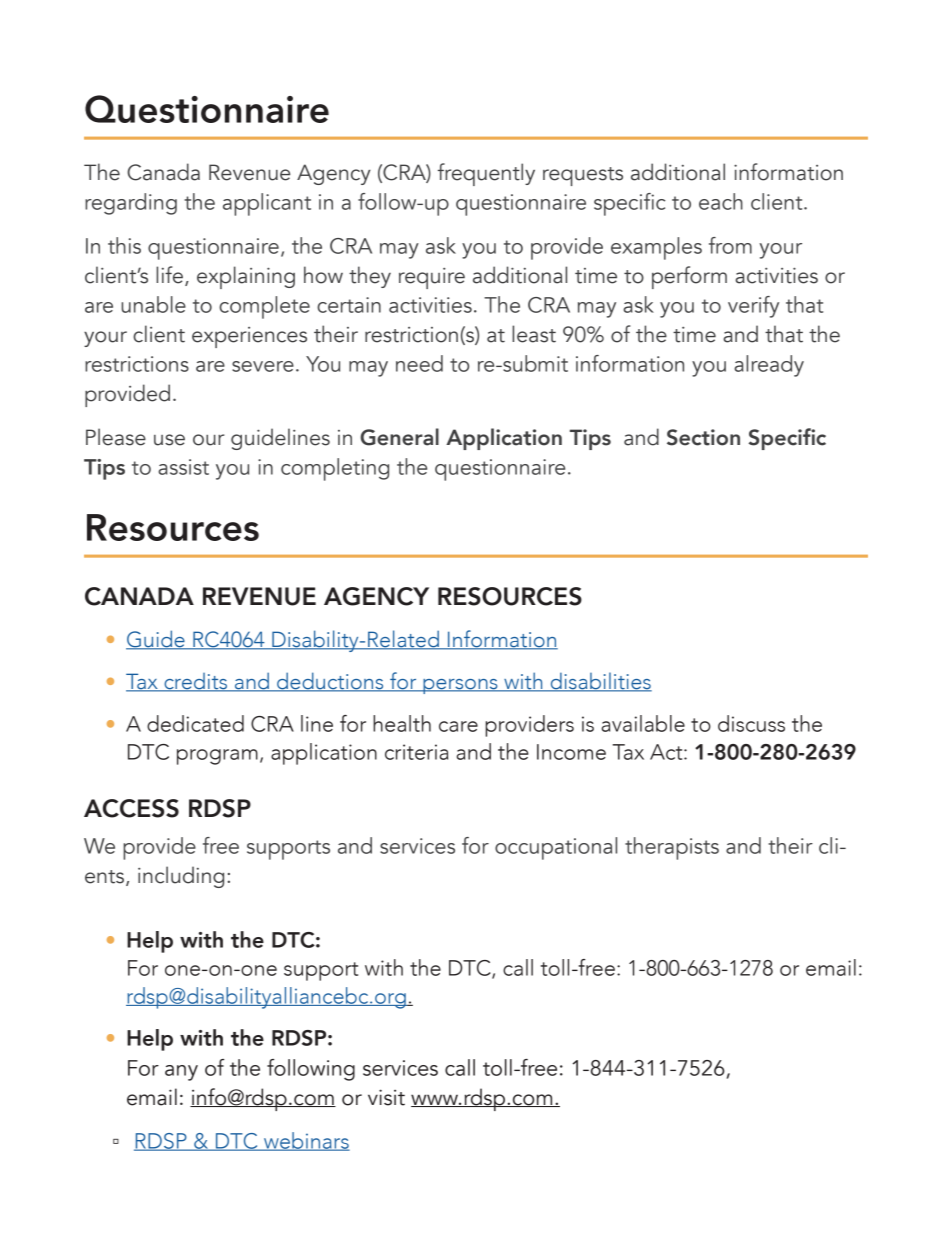  What do you see at coordinates (460, 686) in the document?
I see `persons` at bounding box center [460, 686].
